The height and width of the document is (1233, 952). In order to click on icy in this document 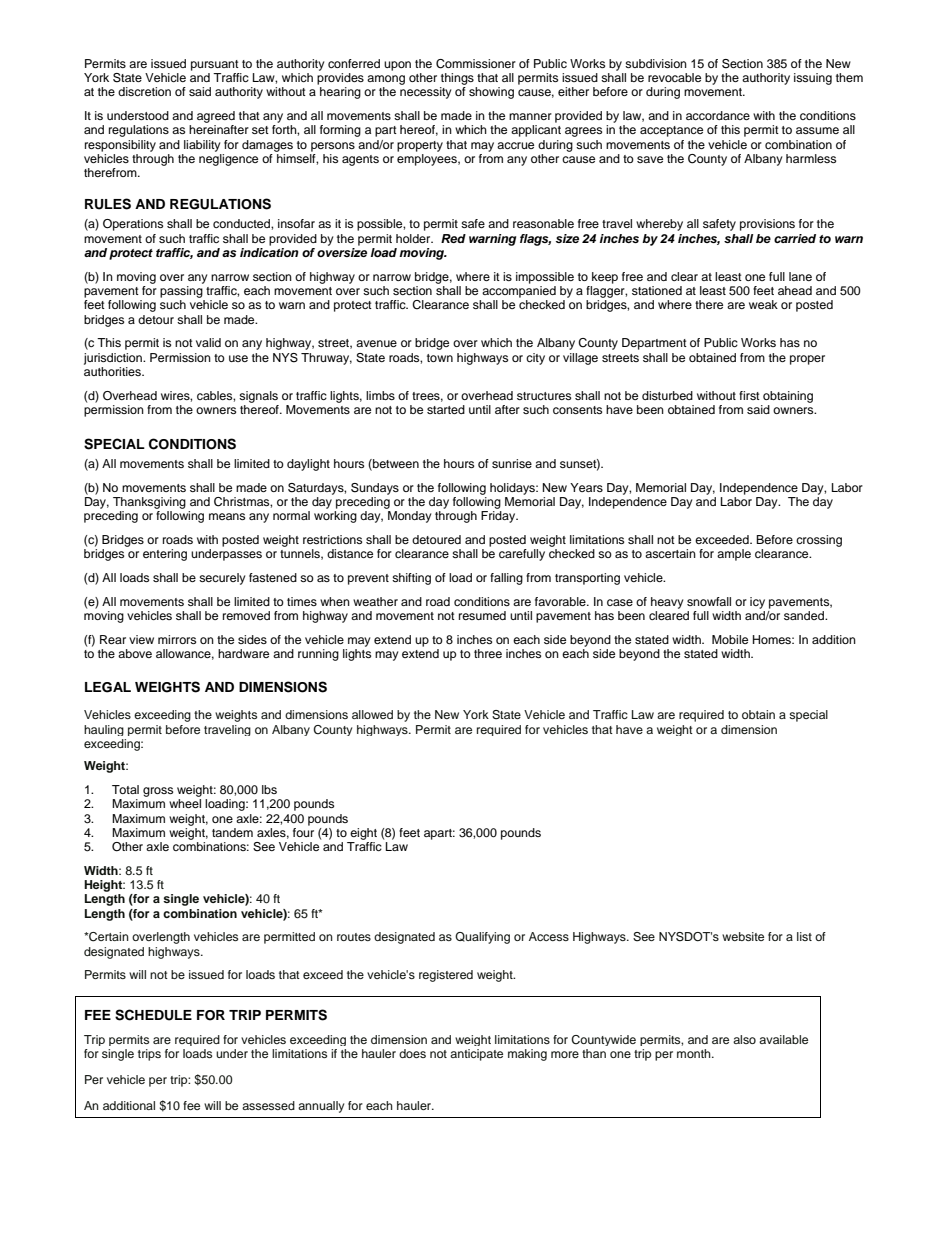, I will do `click(757, 603)`.
